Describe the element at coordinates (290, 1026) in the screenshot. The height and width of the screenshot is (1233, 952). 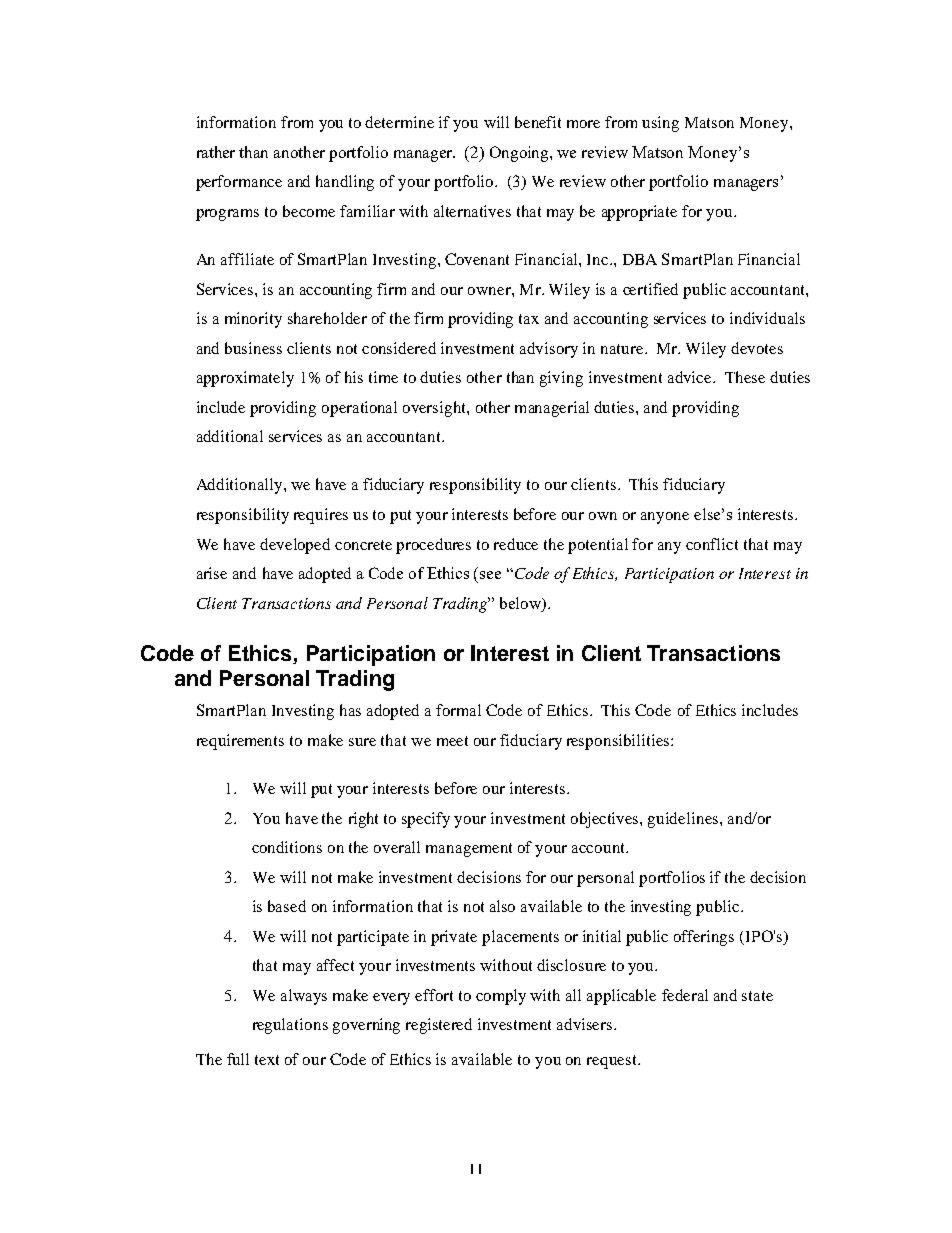
I see `regulations` at that location.
